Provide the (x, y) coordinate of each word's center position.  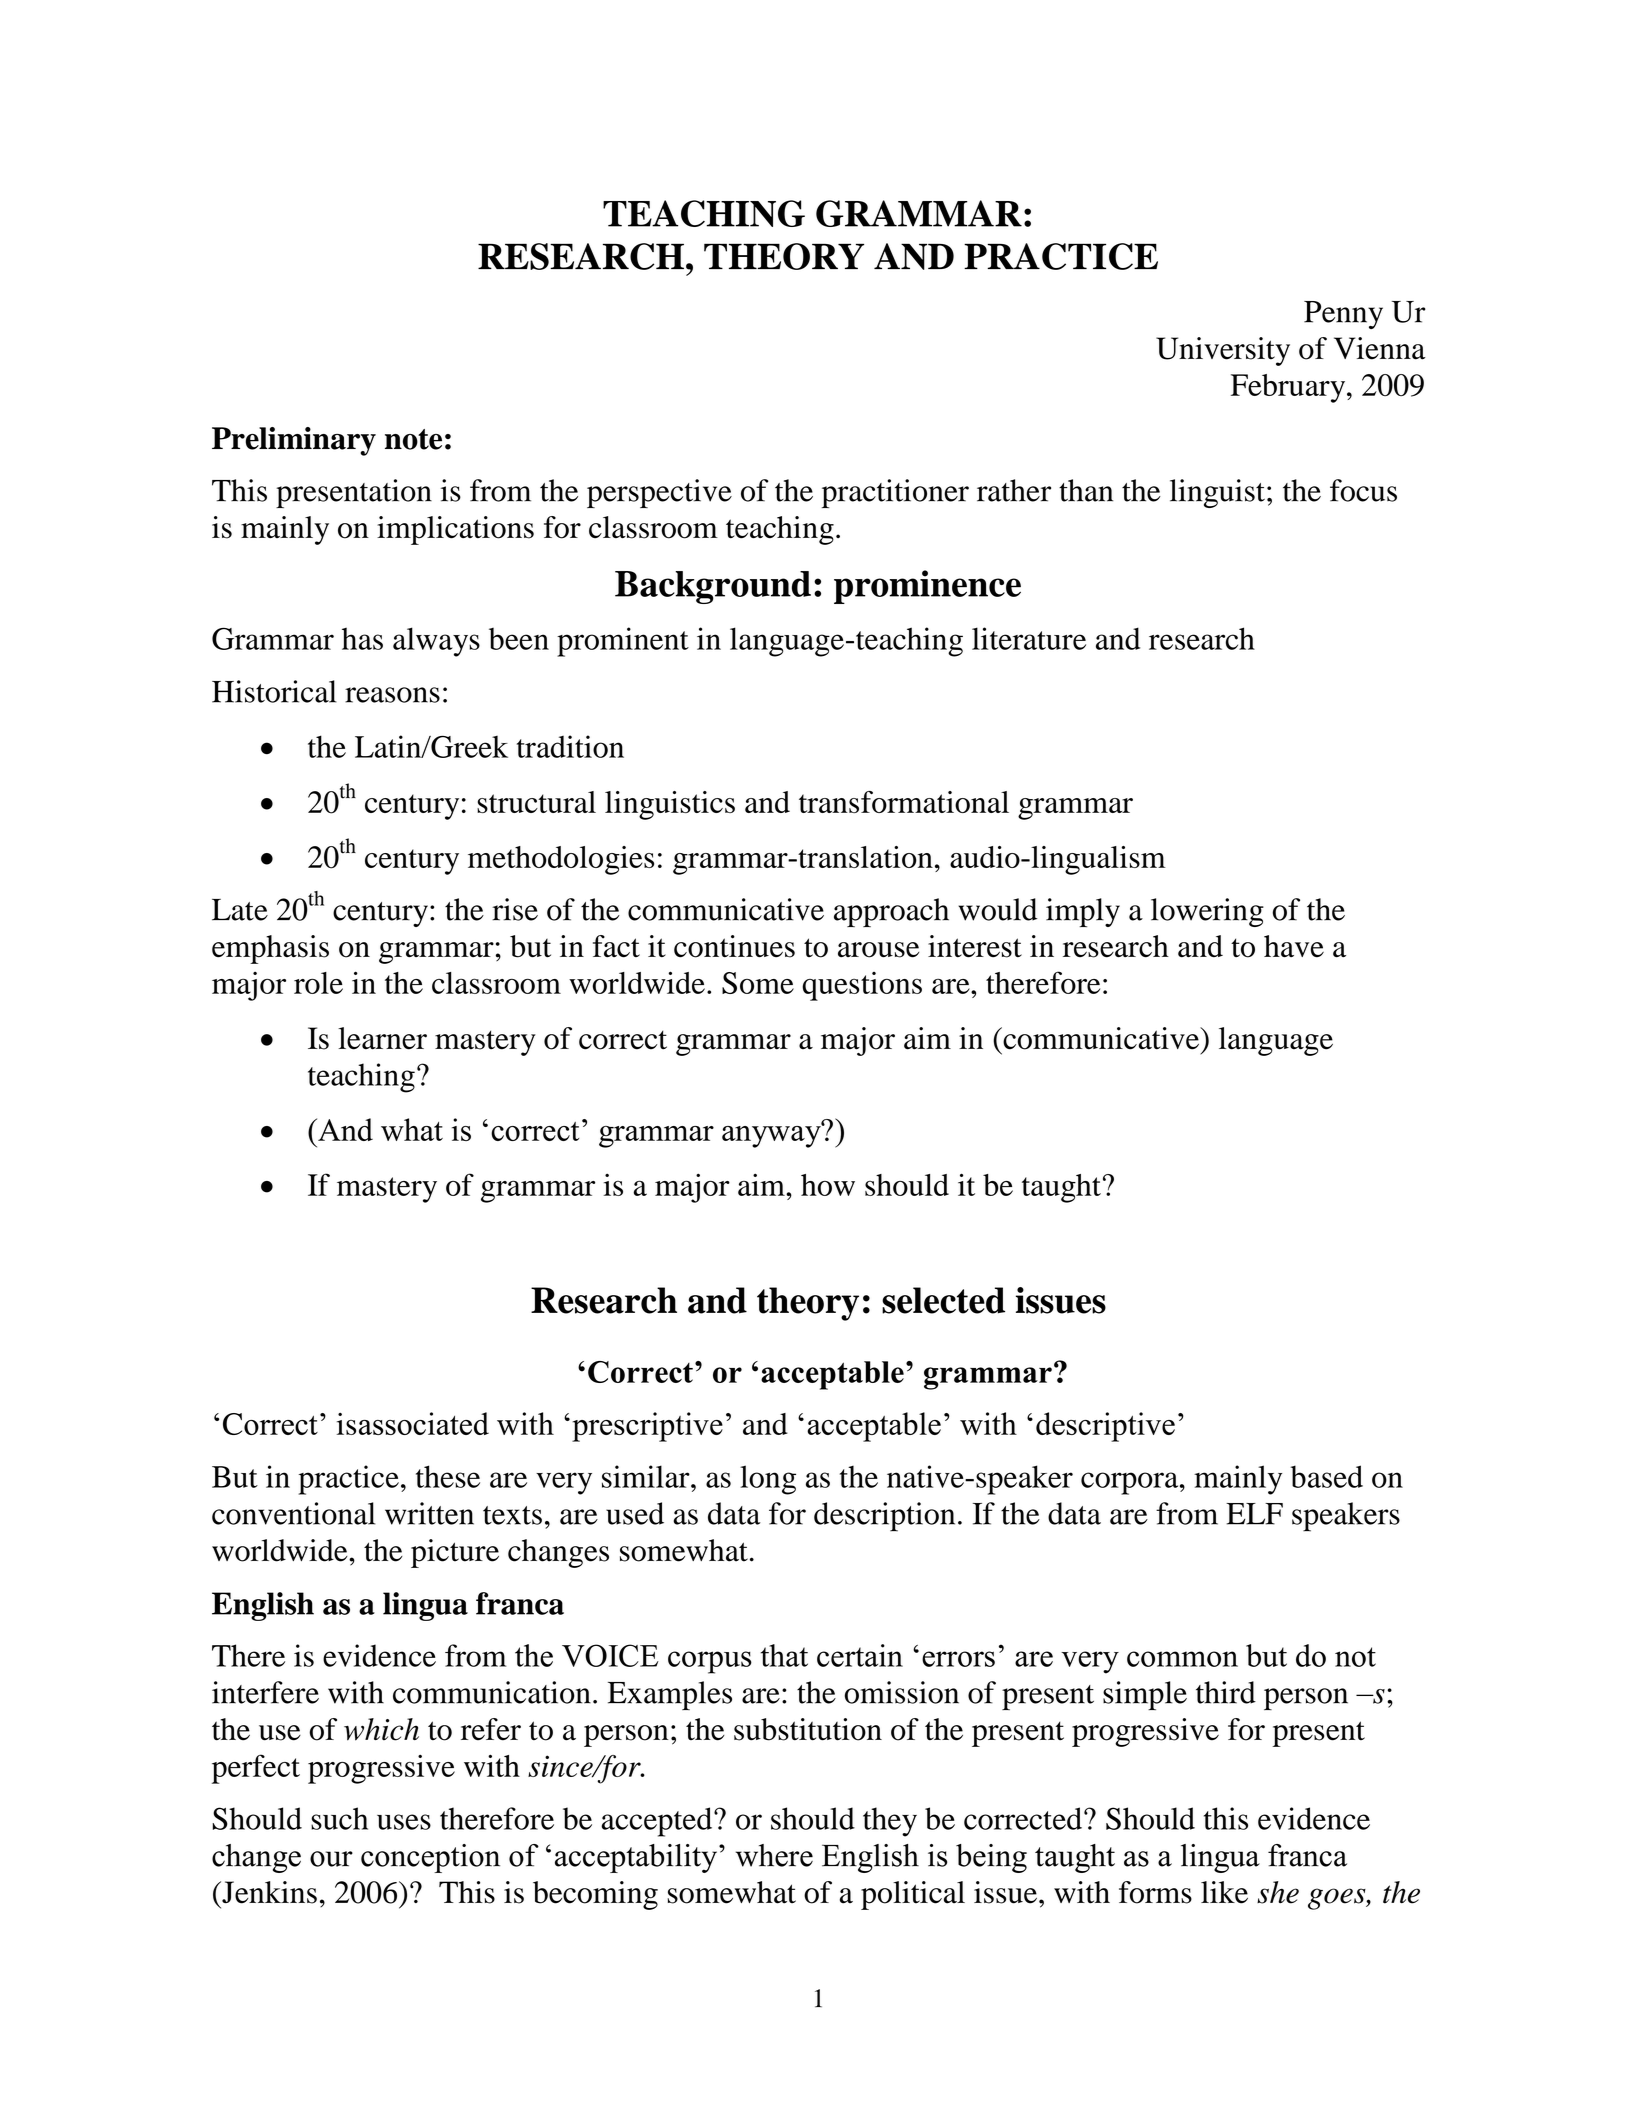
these (448, 1476)
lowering (1207, 912)
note (413, 439)
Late (240, 910)
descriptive (1105, 1427)
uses (404, 1822)
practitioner (895, 493)
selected (943, 1300)
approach (891, 912)
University (1223, 351)
